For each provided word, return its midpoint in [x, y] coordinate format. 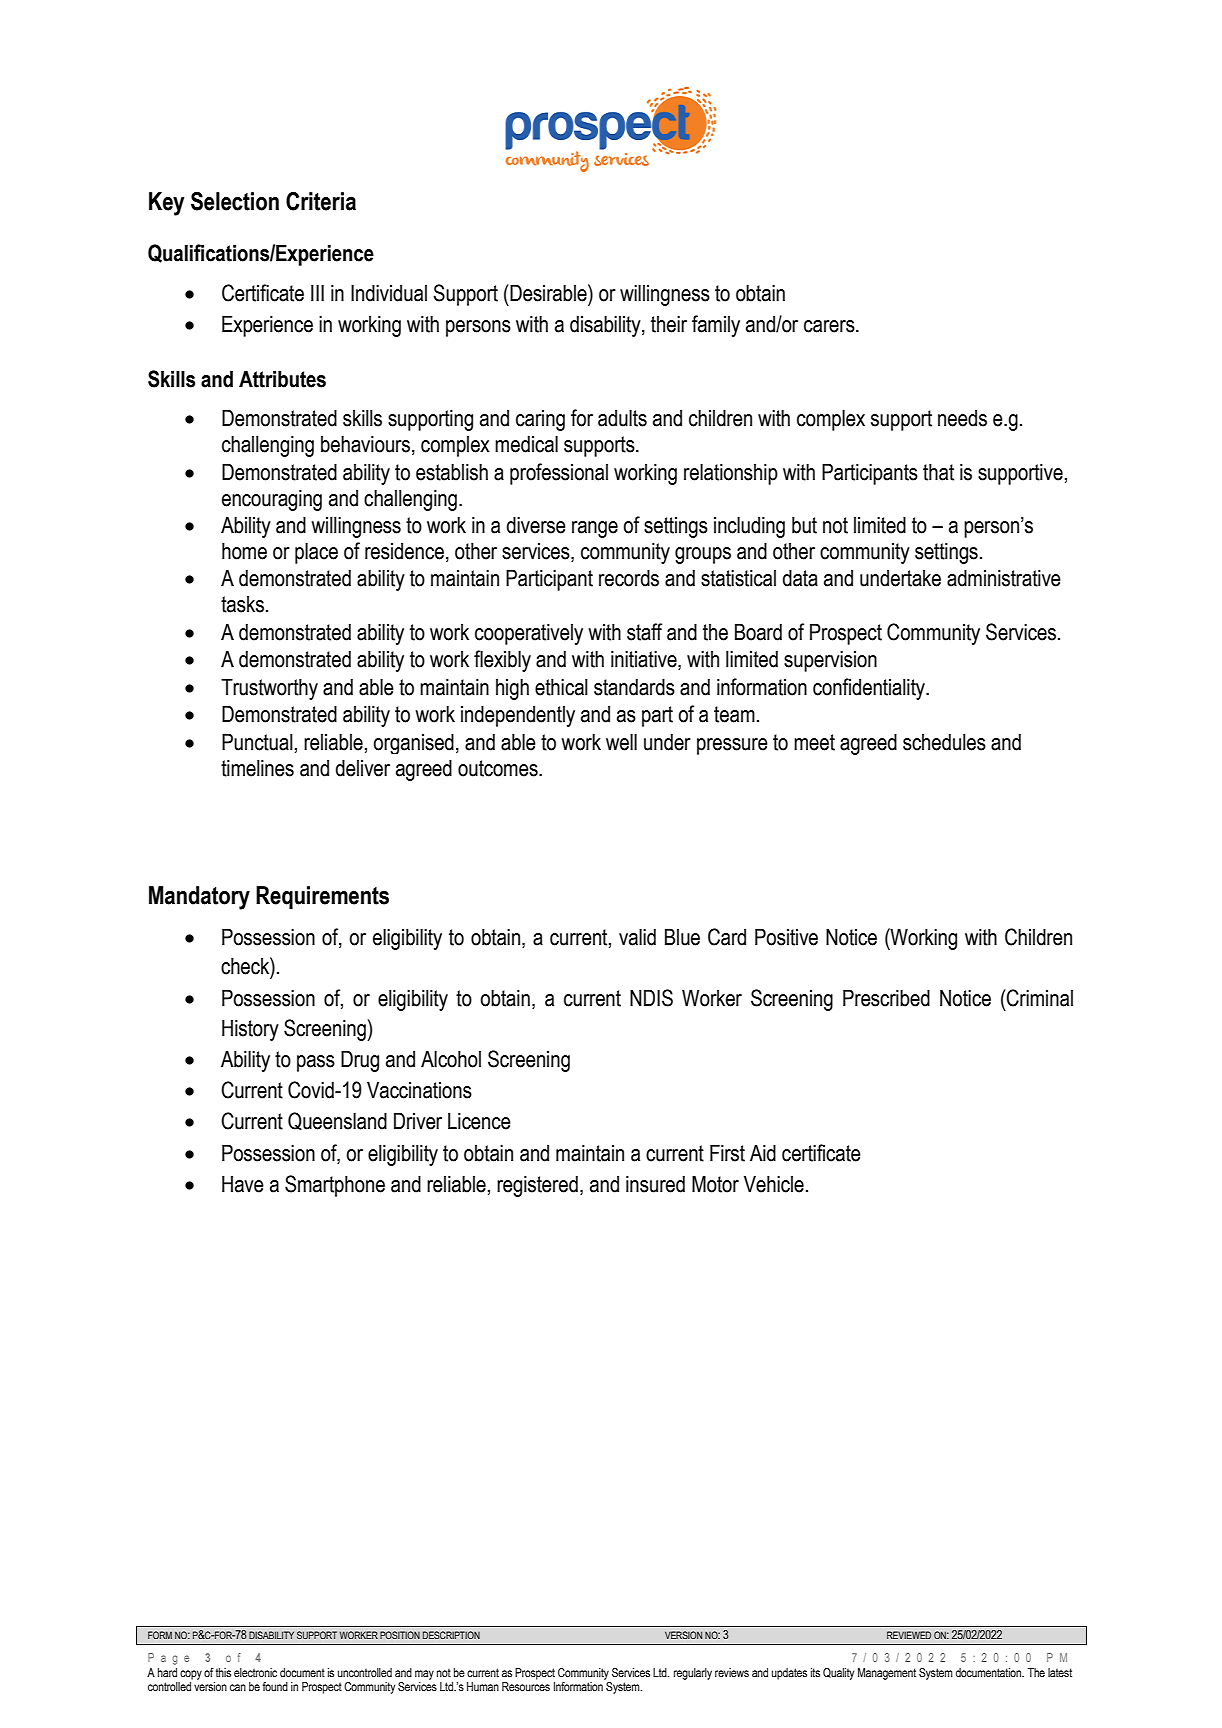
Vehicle [774, 1184]
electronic [255, 1672]
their [669, 324]
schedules [944, 742]
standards [634, 687]
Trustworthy [269, 689]
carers [830, 326]
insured [655, 1184]
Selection [235, 201]
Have [243, 1184]
